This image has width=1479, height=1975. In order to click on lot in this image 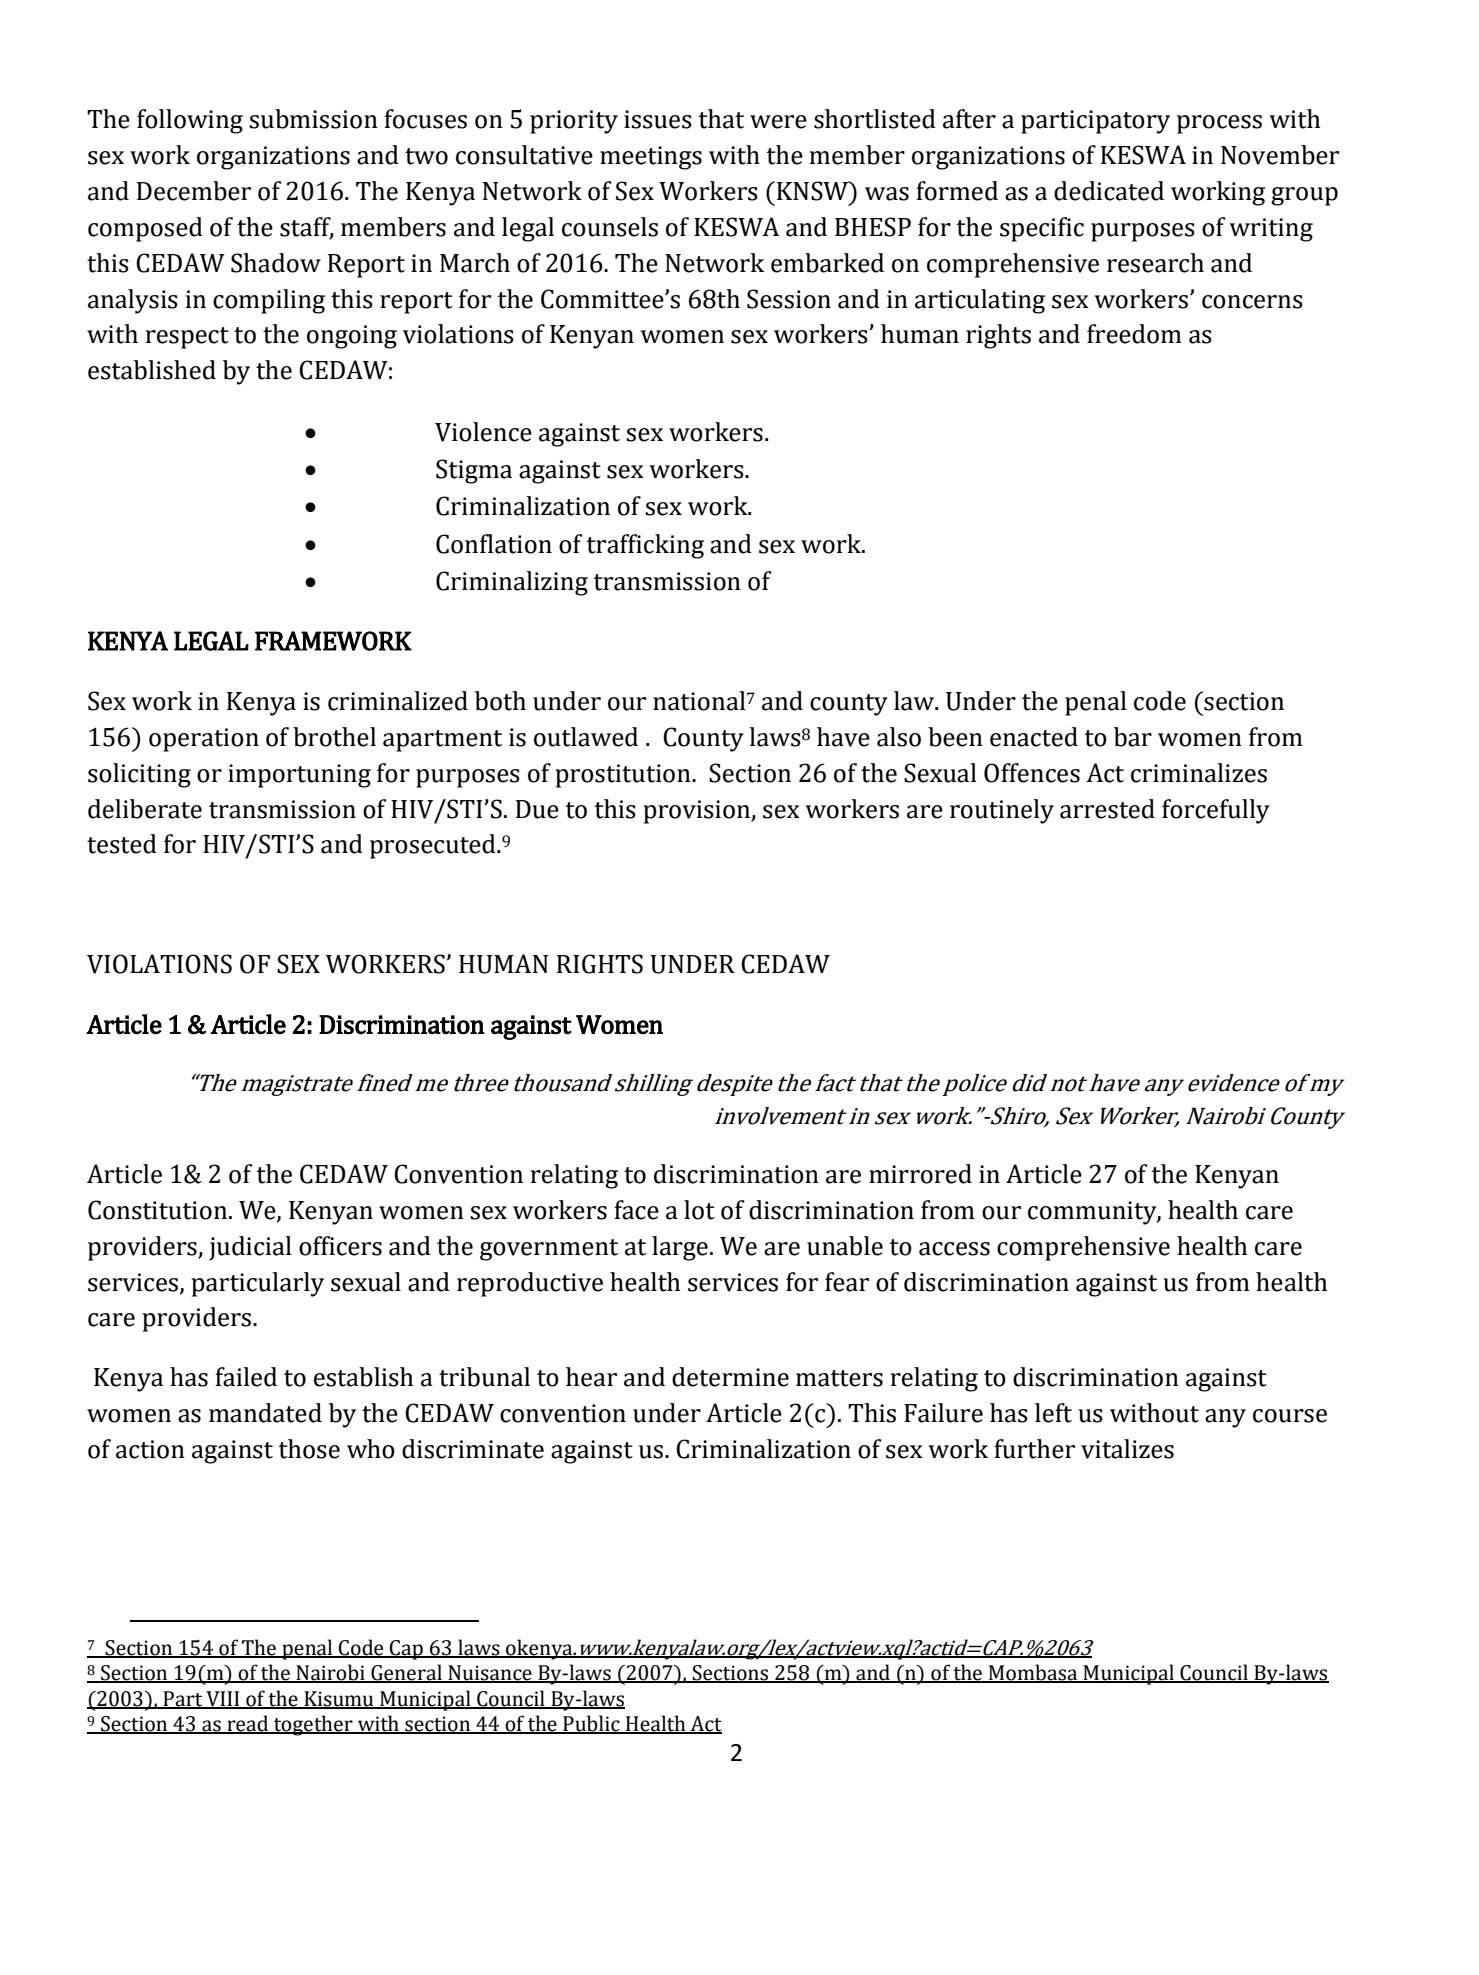, I will do `click(699, 1210)`.
